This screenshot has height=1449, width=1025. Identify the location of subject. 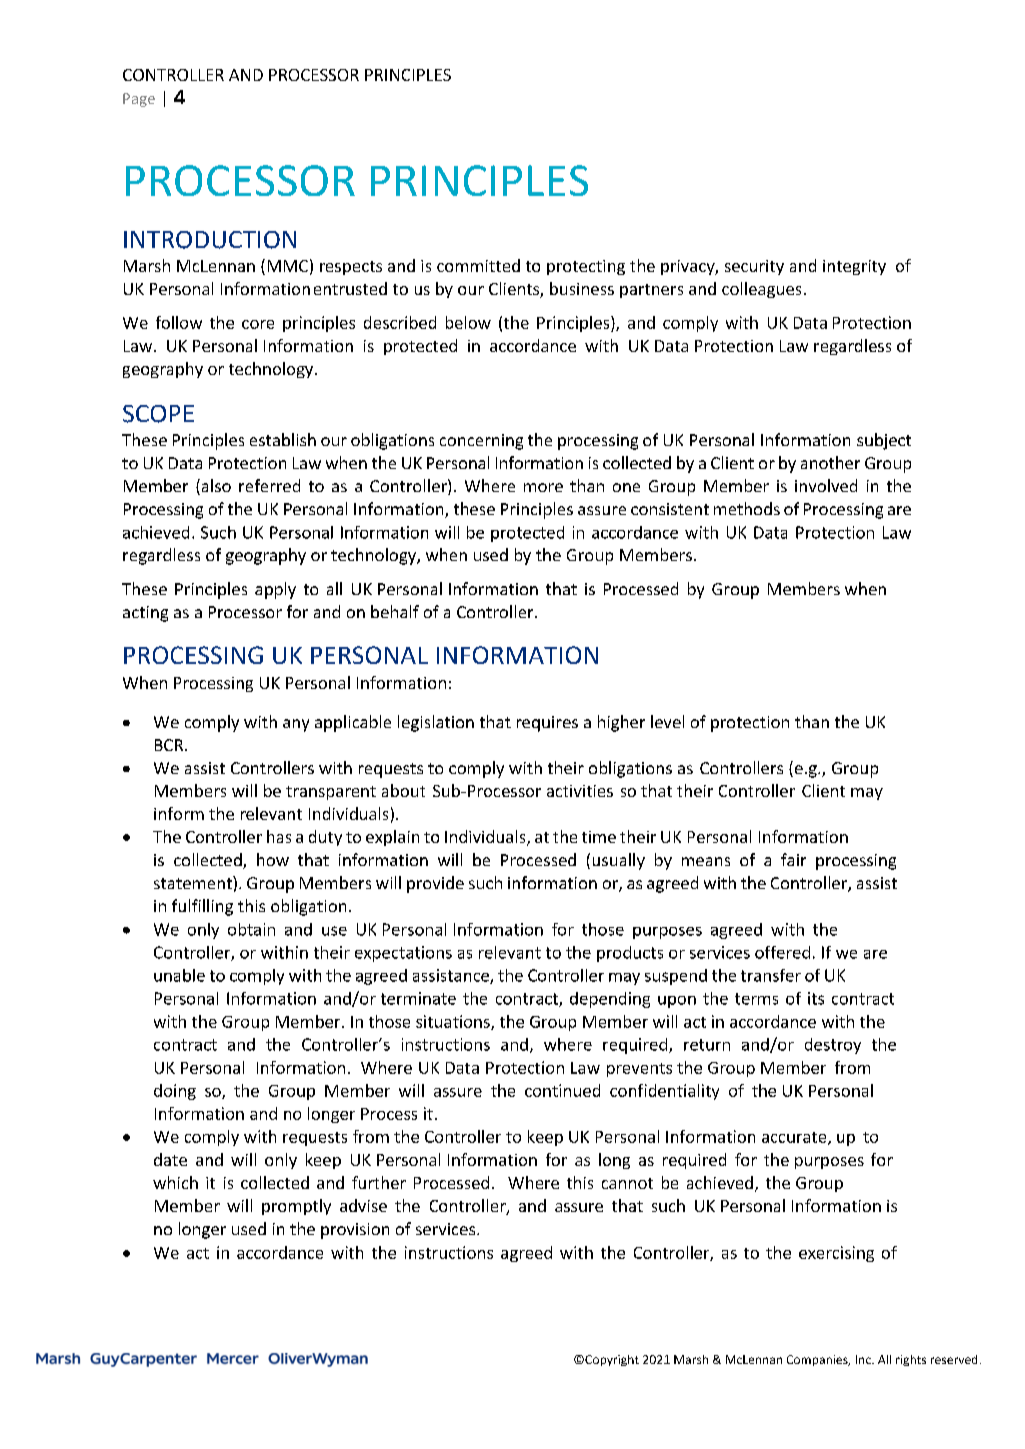
(884, 441).
